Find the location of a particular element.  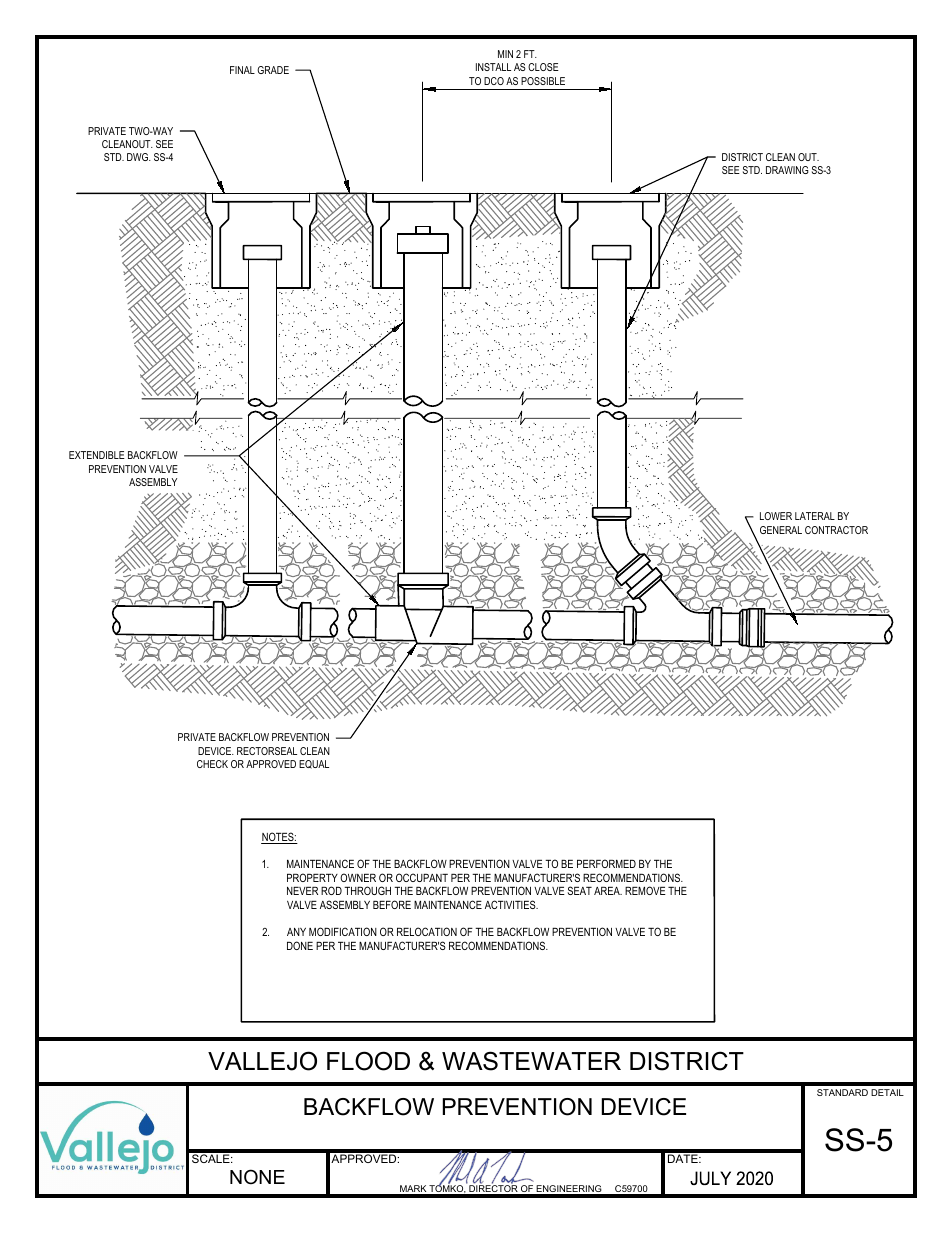

ANY is located at coordinates (296, 932).
